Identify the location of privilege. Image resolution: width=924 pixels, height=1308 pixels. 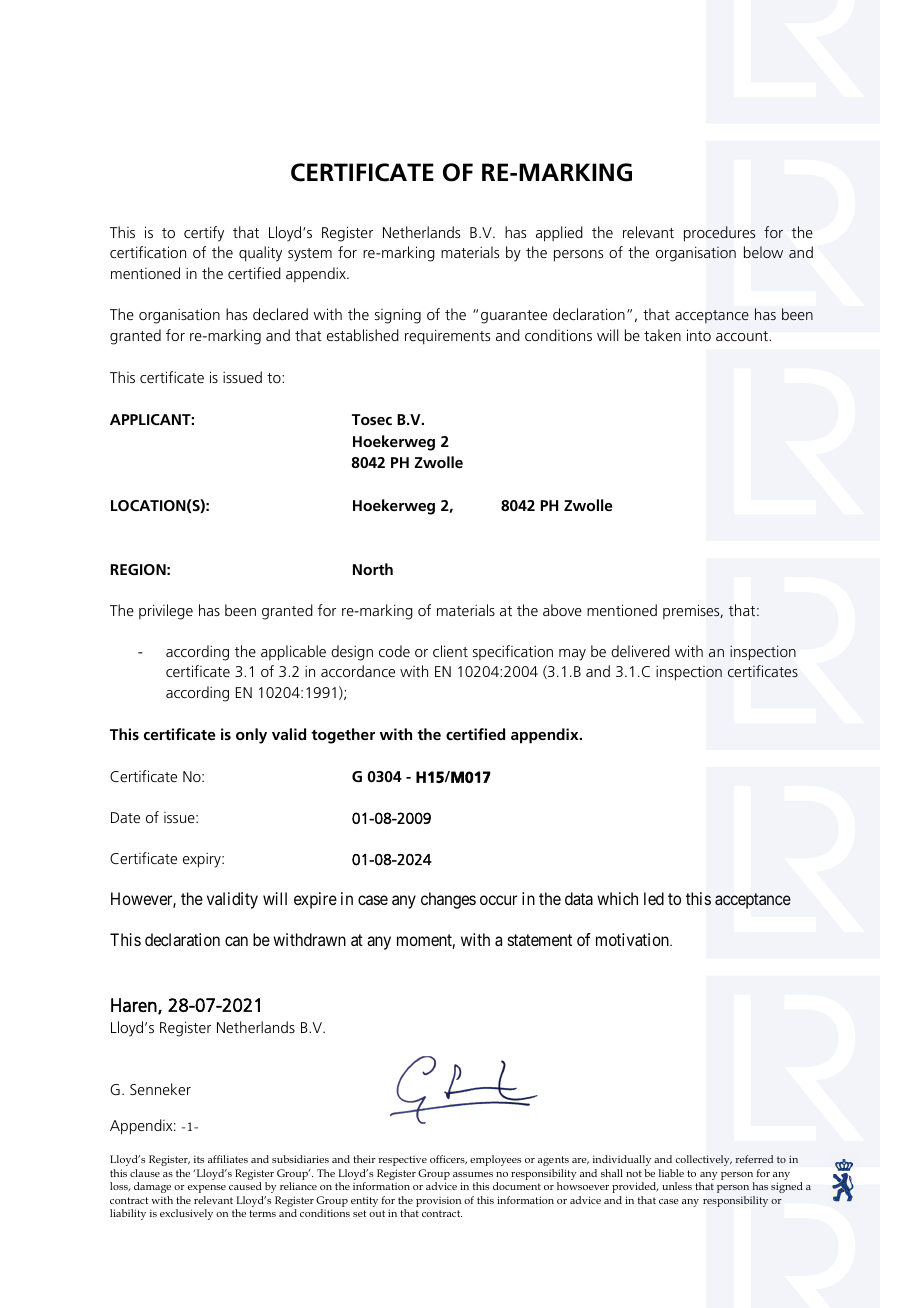
(166, 612).
